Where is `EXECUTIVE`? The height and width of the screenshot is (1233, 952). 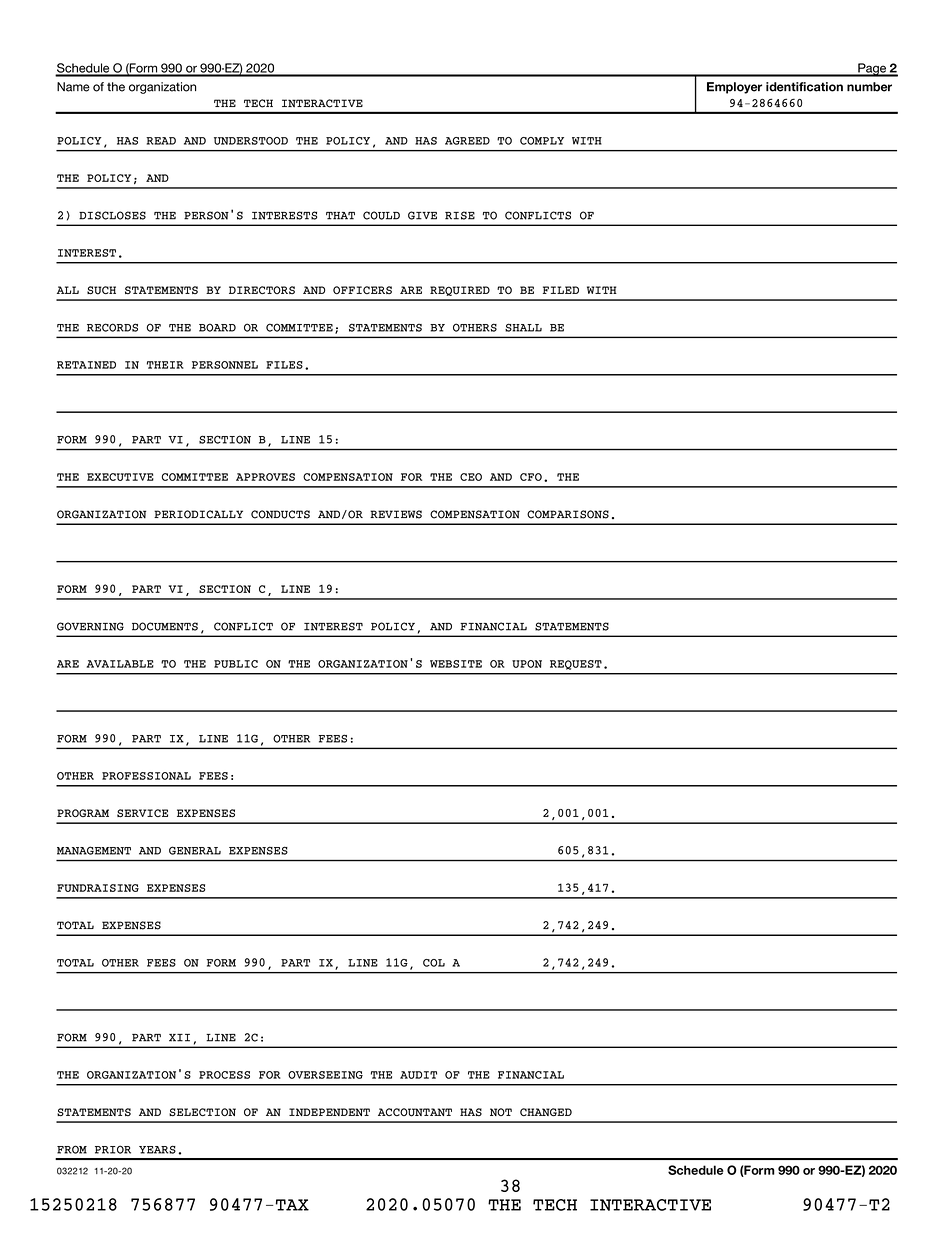
EXECUTIVE is located at coordinates (120, 477).
